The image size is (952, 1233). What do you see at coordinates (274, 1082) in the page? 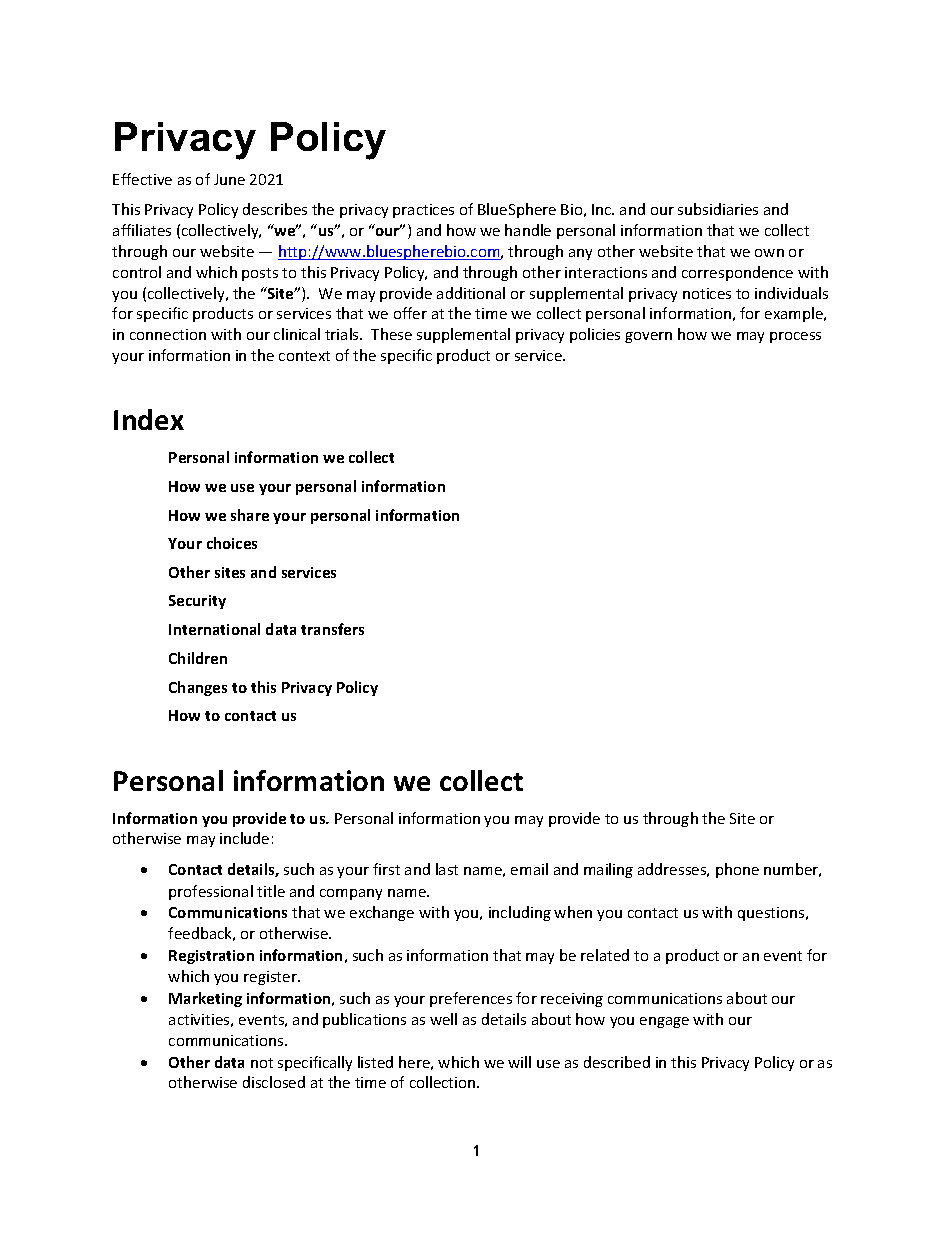
I see `disclosed` at bounding box center [274, 1082].
